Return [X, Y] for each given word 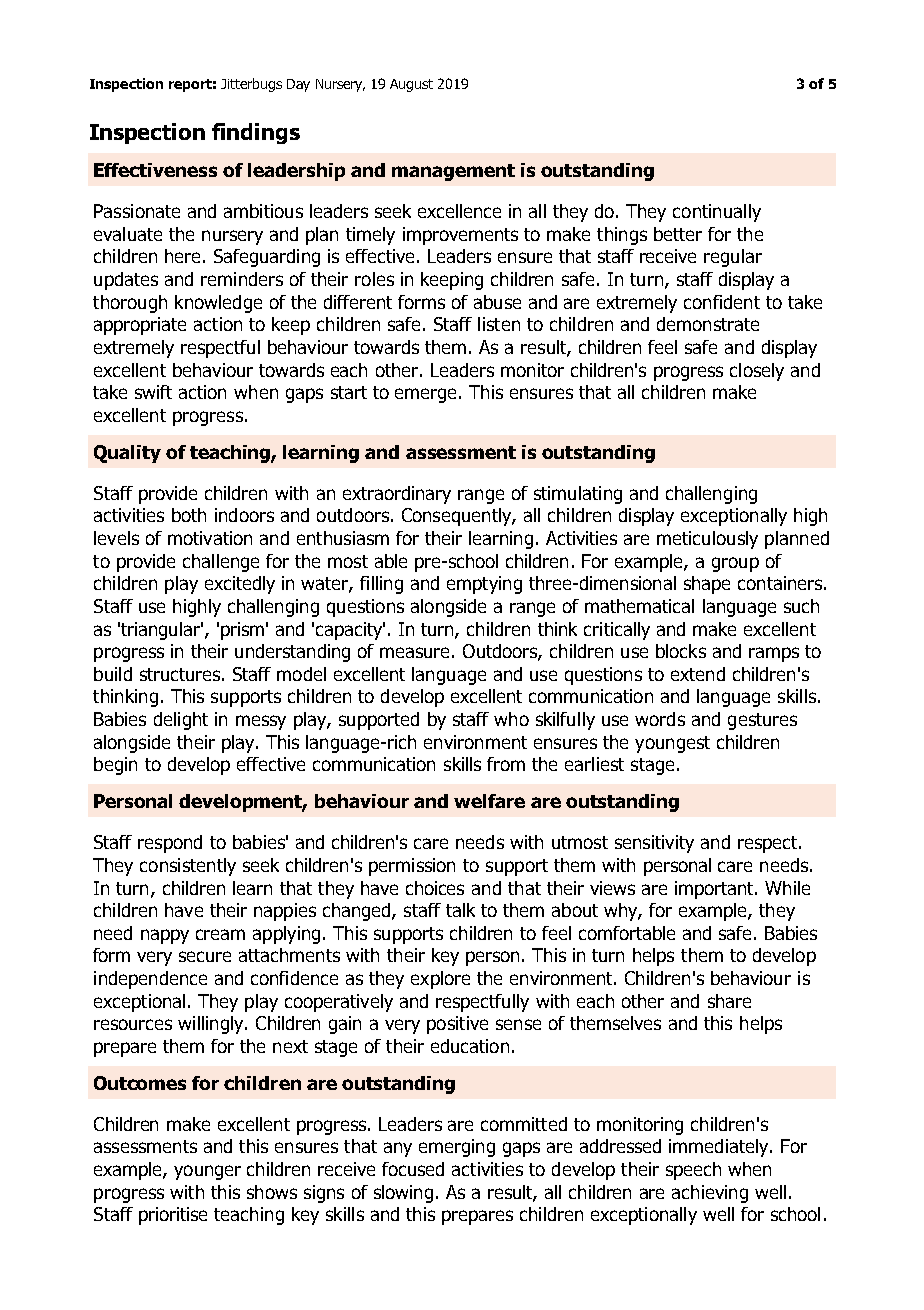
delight [181, 721]
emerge [427, 395]
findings [256, 133]
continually [717, 213]
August [411, 85]
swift [153, 392]
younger [207, 1172]
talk [460, 910]
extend [698, 674]
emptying [484, 585]
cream [220, 934]
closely [757, 372]
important [715, 890]
